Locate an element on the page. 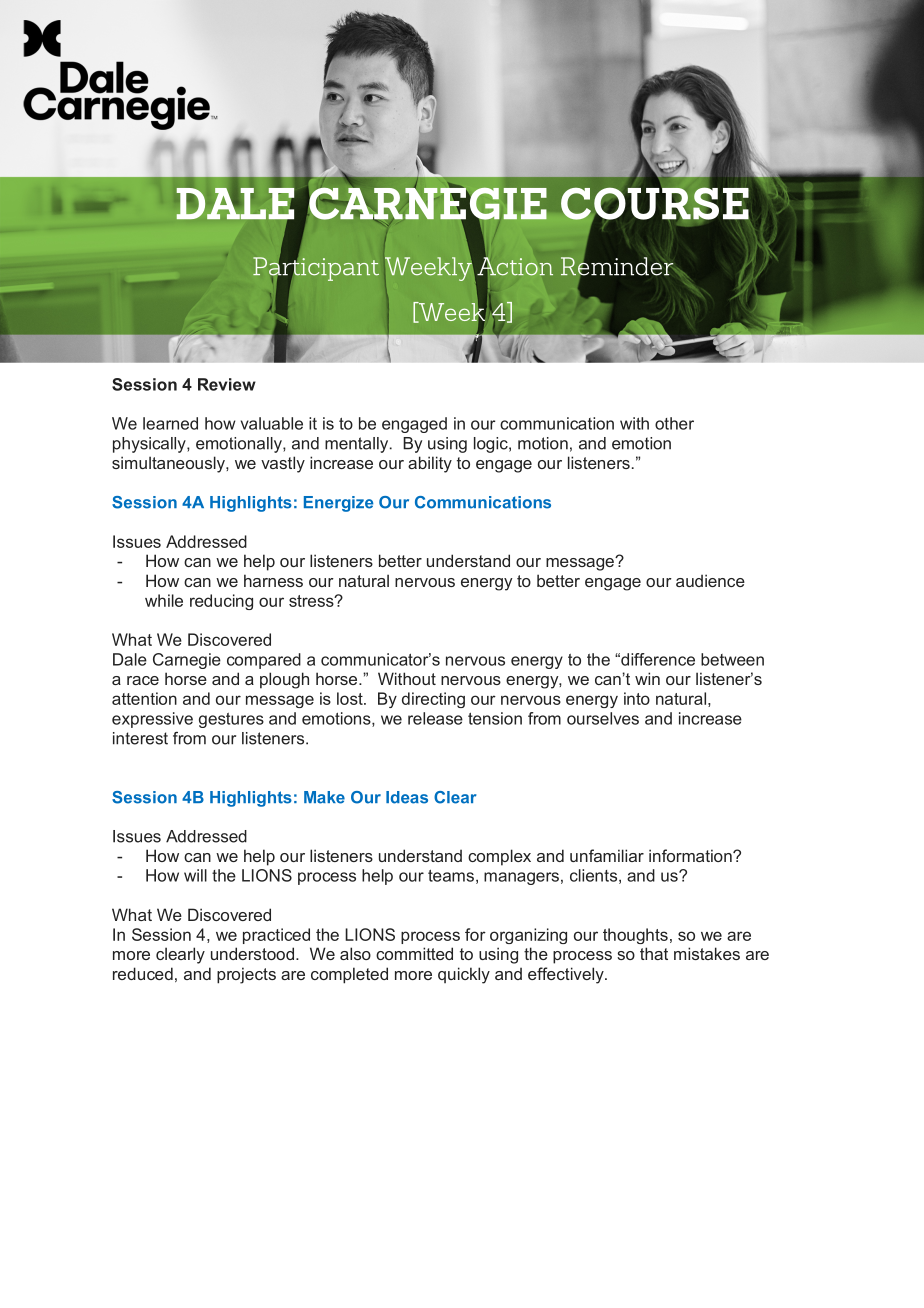  Participant is located at coordinates (316, 269).
